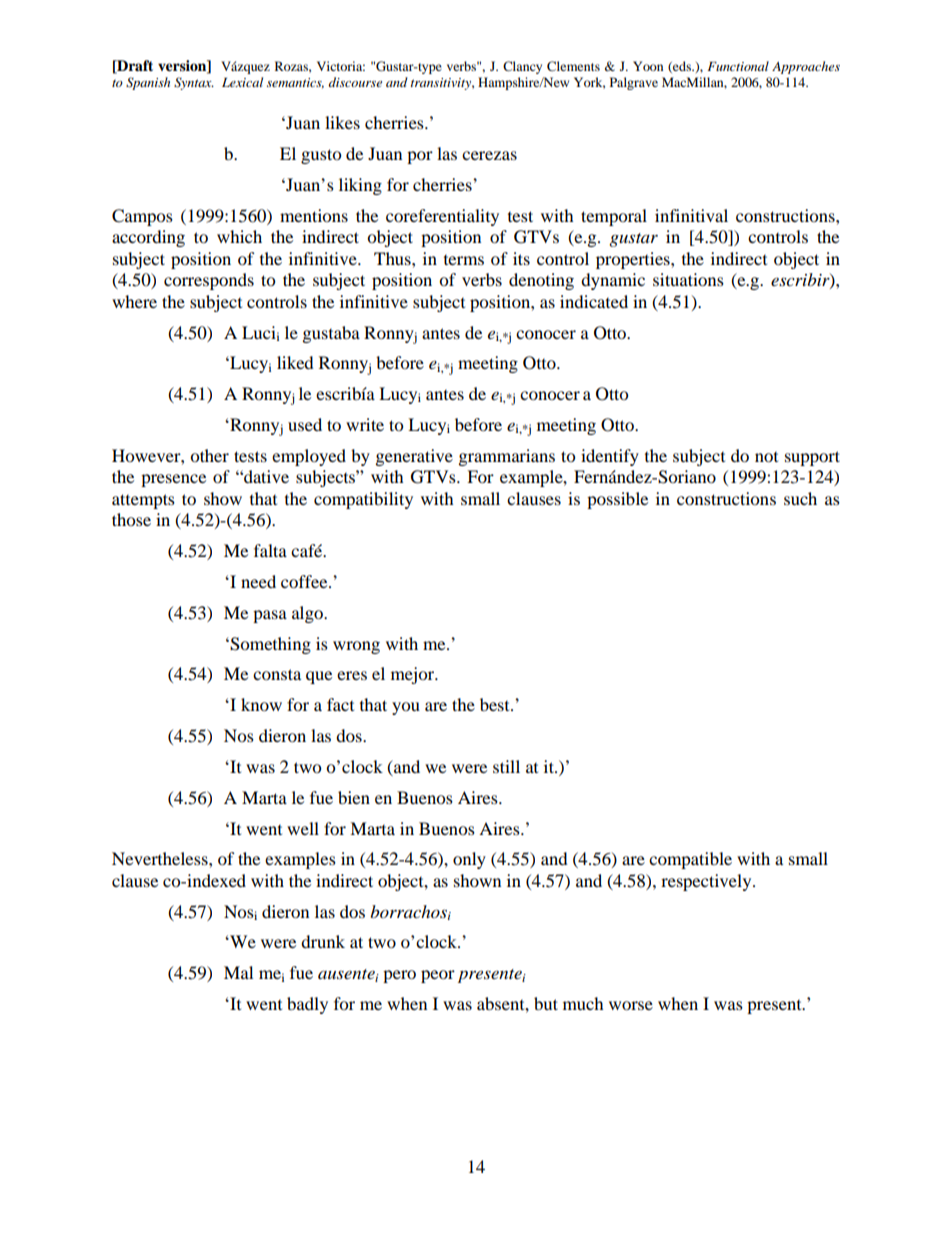 This screenshot has height=1233, width=952. I want to click on badly, so click(307, 1005).
